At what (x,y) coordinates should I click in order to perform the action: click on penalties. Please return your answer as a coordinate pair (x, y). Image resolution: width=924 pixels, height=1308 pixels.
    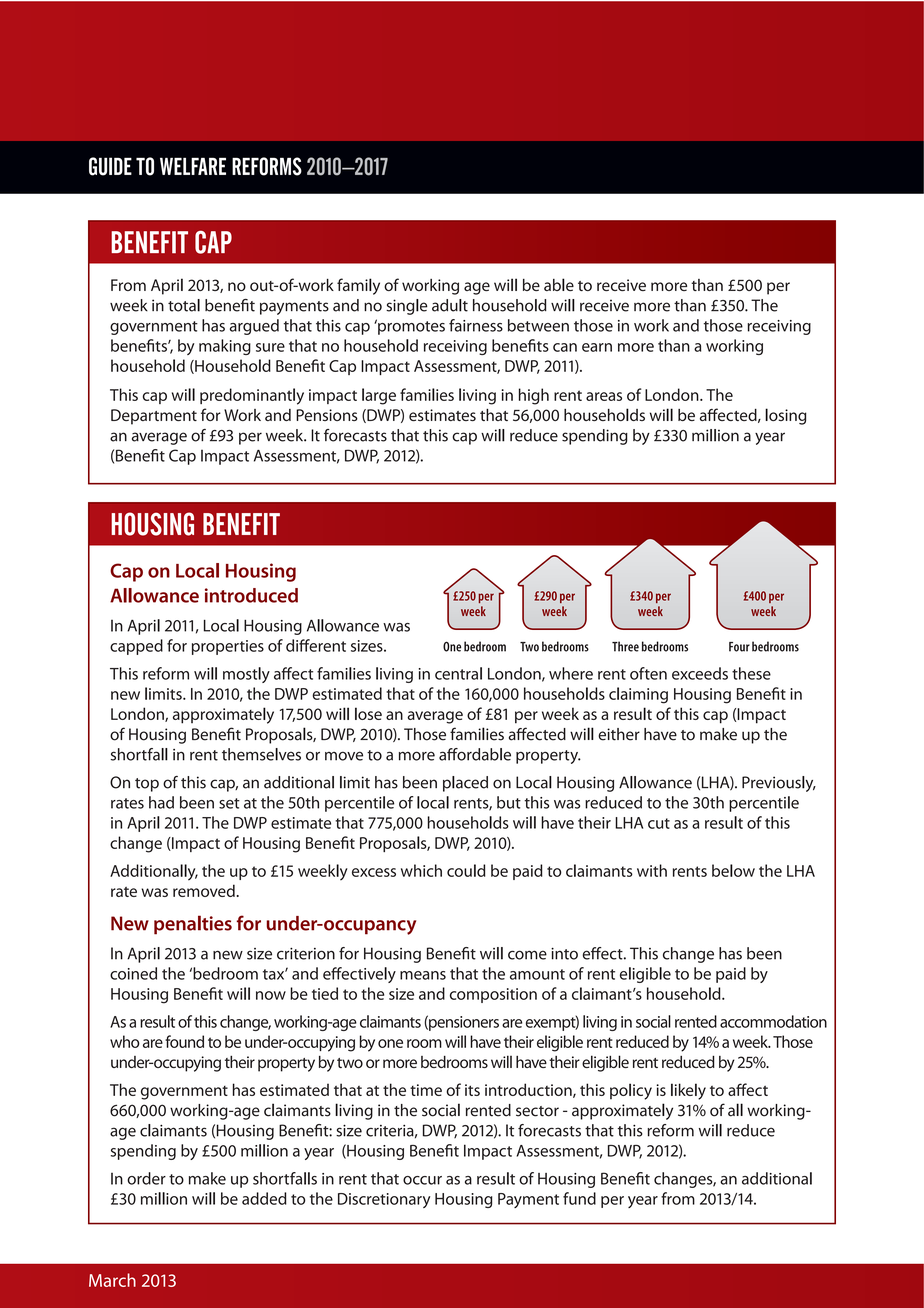
    Looking at the image, I should click on (193, 925).
